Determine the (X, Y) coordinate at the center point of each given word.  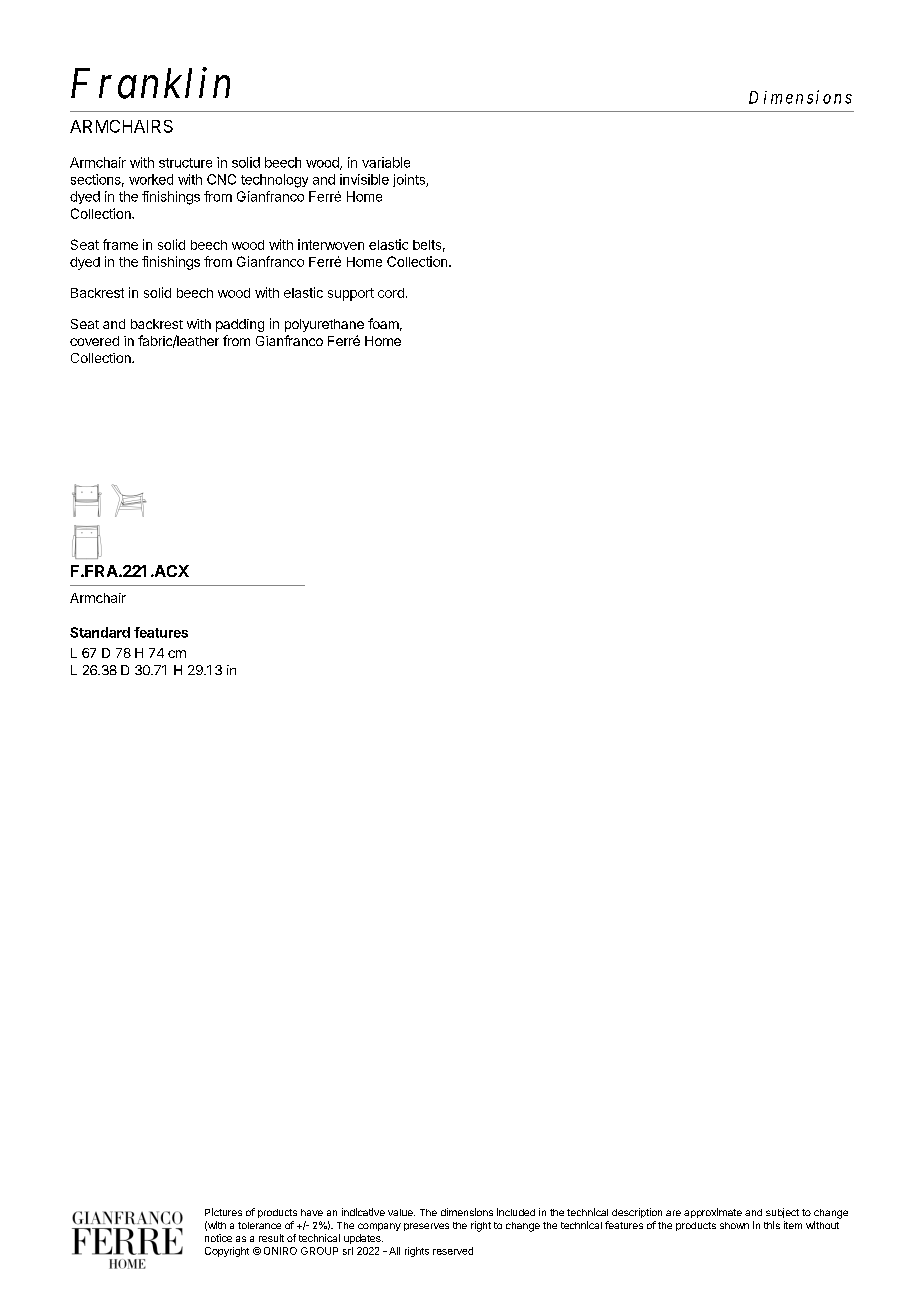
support (351, 294)
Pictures (223, 1212)
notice (218, 1238)
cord (391, 293)
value (401, 1212)
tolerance (259, 1225)
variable (386, 162)
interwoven (331, 244)
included (516, 1212)
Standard (100, 632)
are (673, 1213)
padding (240, 325)
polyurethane (324, 325)
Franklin (150, 83)
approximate (713, 1213)
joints (410, 180)
